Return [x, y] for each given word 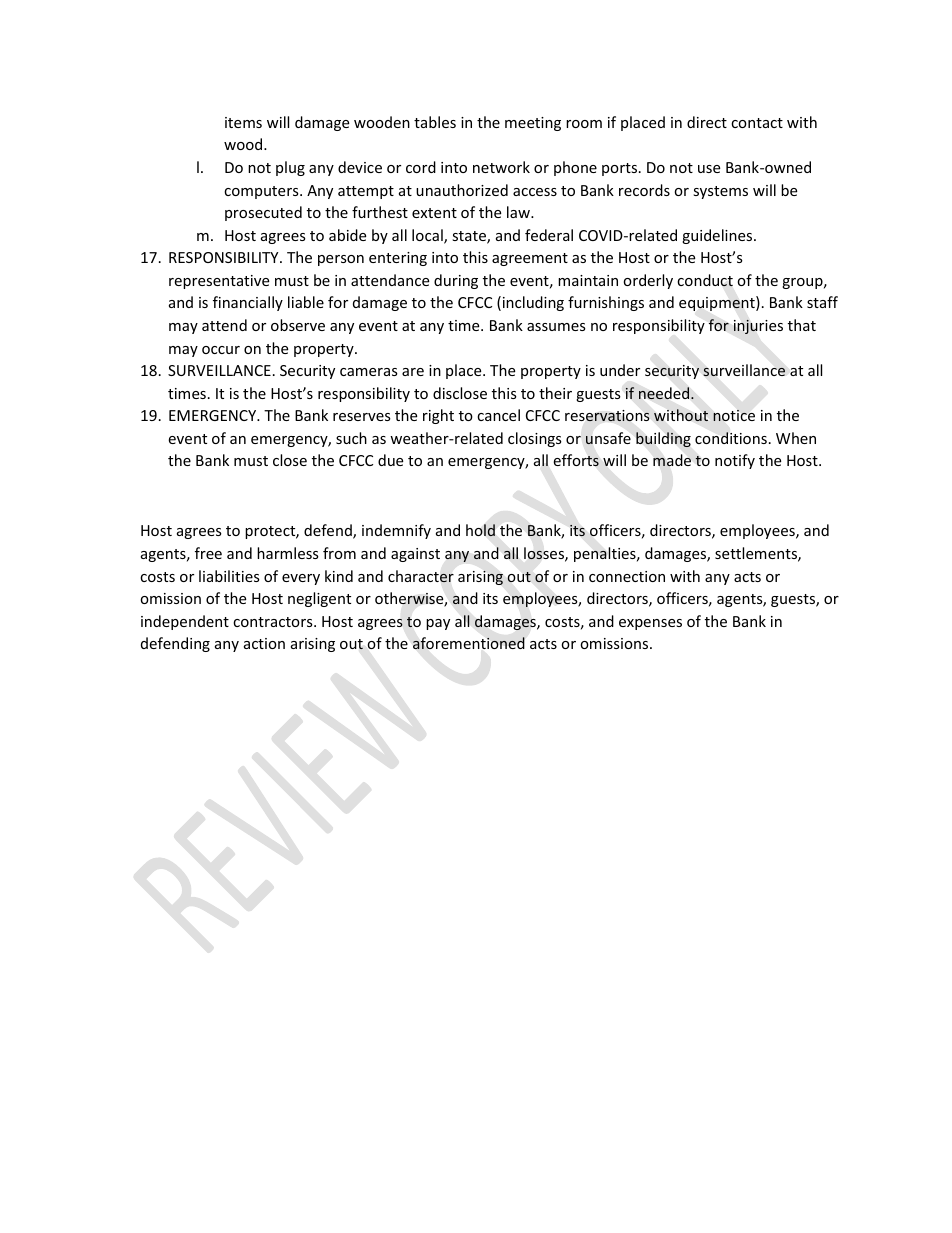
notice [734, 415]
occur [221, 350]
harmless [288, 553]
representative [219, 282]
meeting [533, 124]
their [555, 393]
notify [735, 461]
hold [480, 530]
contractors [274, 622]
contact [757, 123]
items [243, 122]
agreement [530, 259]
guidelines [718, 236]
